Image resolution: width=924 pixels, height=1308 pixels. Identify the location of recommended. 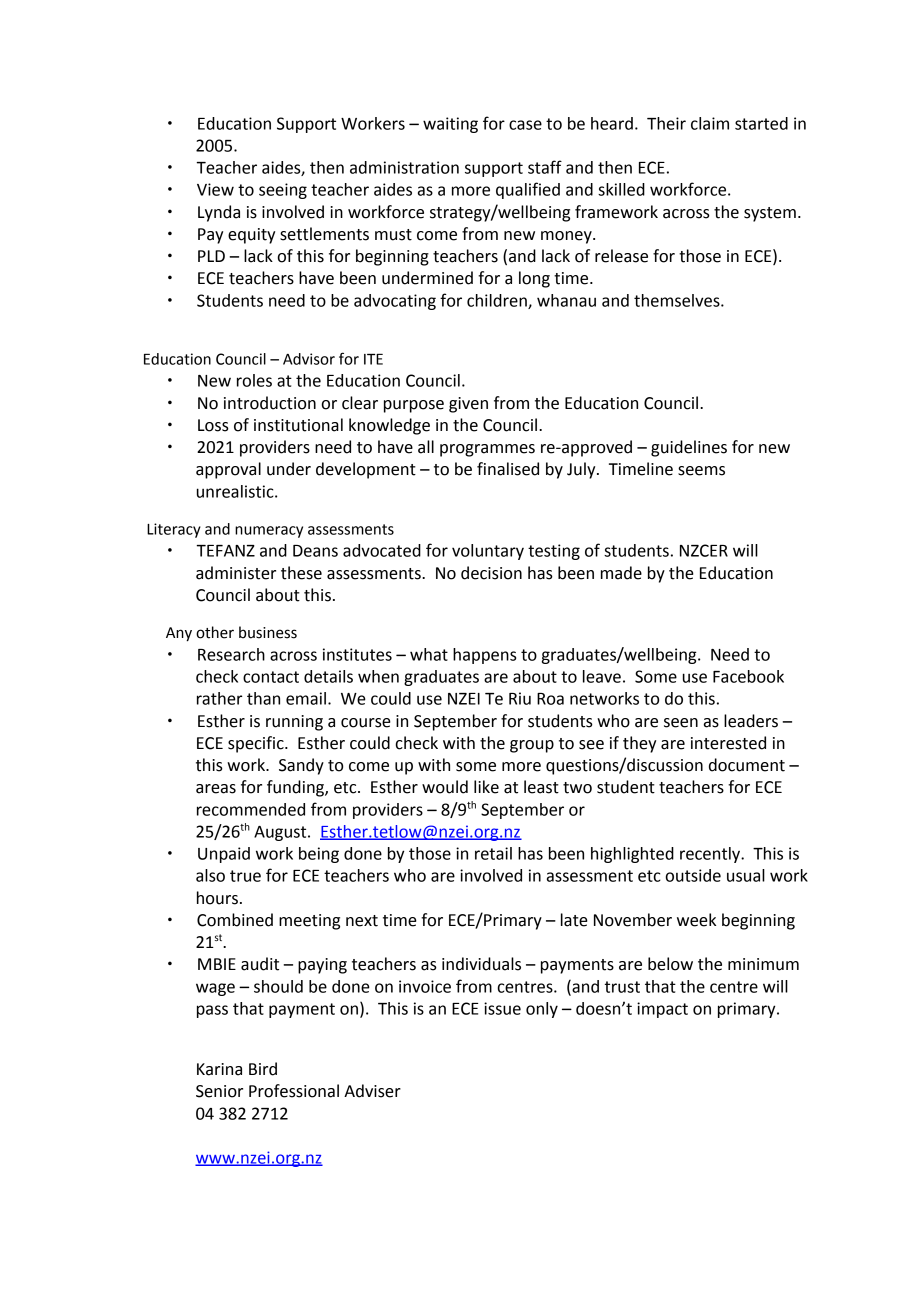
(251, 809).
